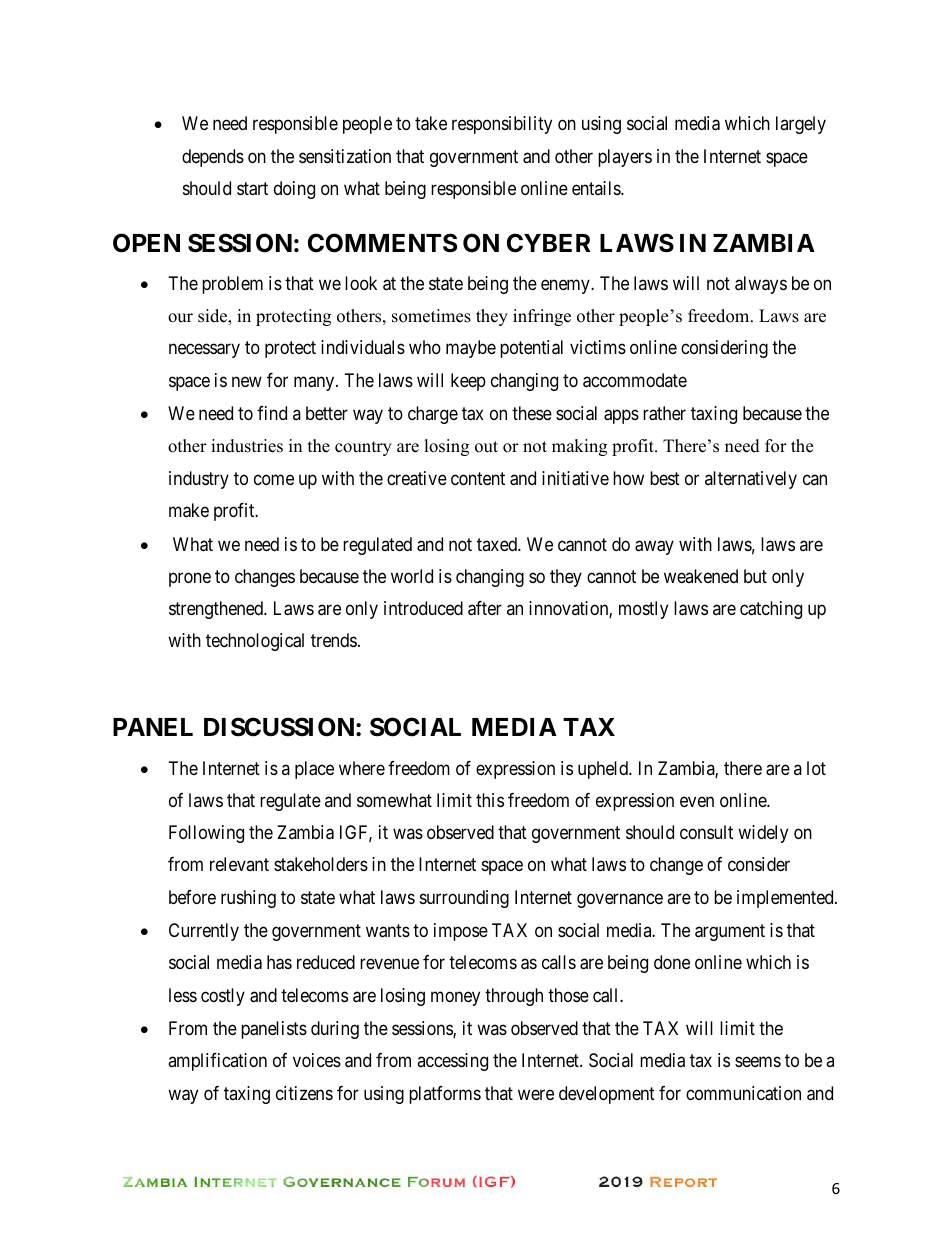 Image resolution: width=952 pixels, height=1233 pixels. Describe the element at coordinates (801, 125) in the image. I see `largely` at that location.
